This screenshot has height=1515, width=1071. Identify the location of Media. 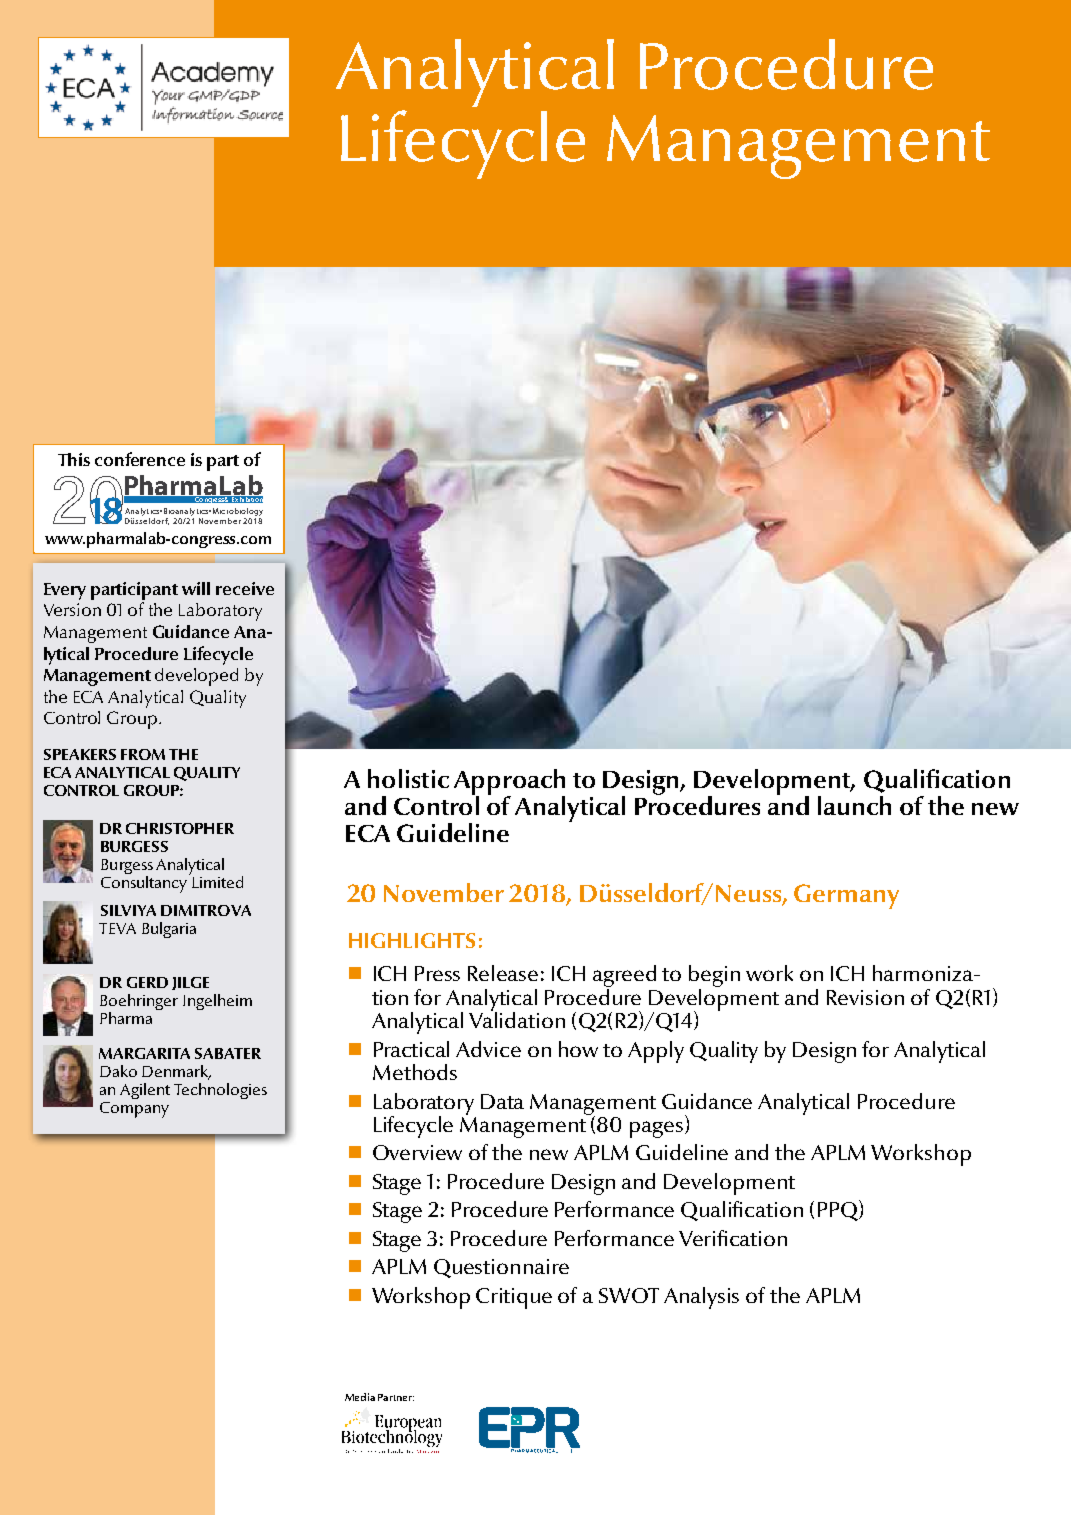
(360, 1397).
